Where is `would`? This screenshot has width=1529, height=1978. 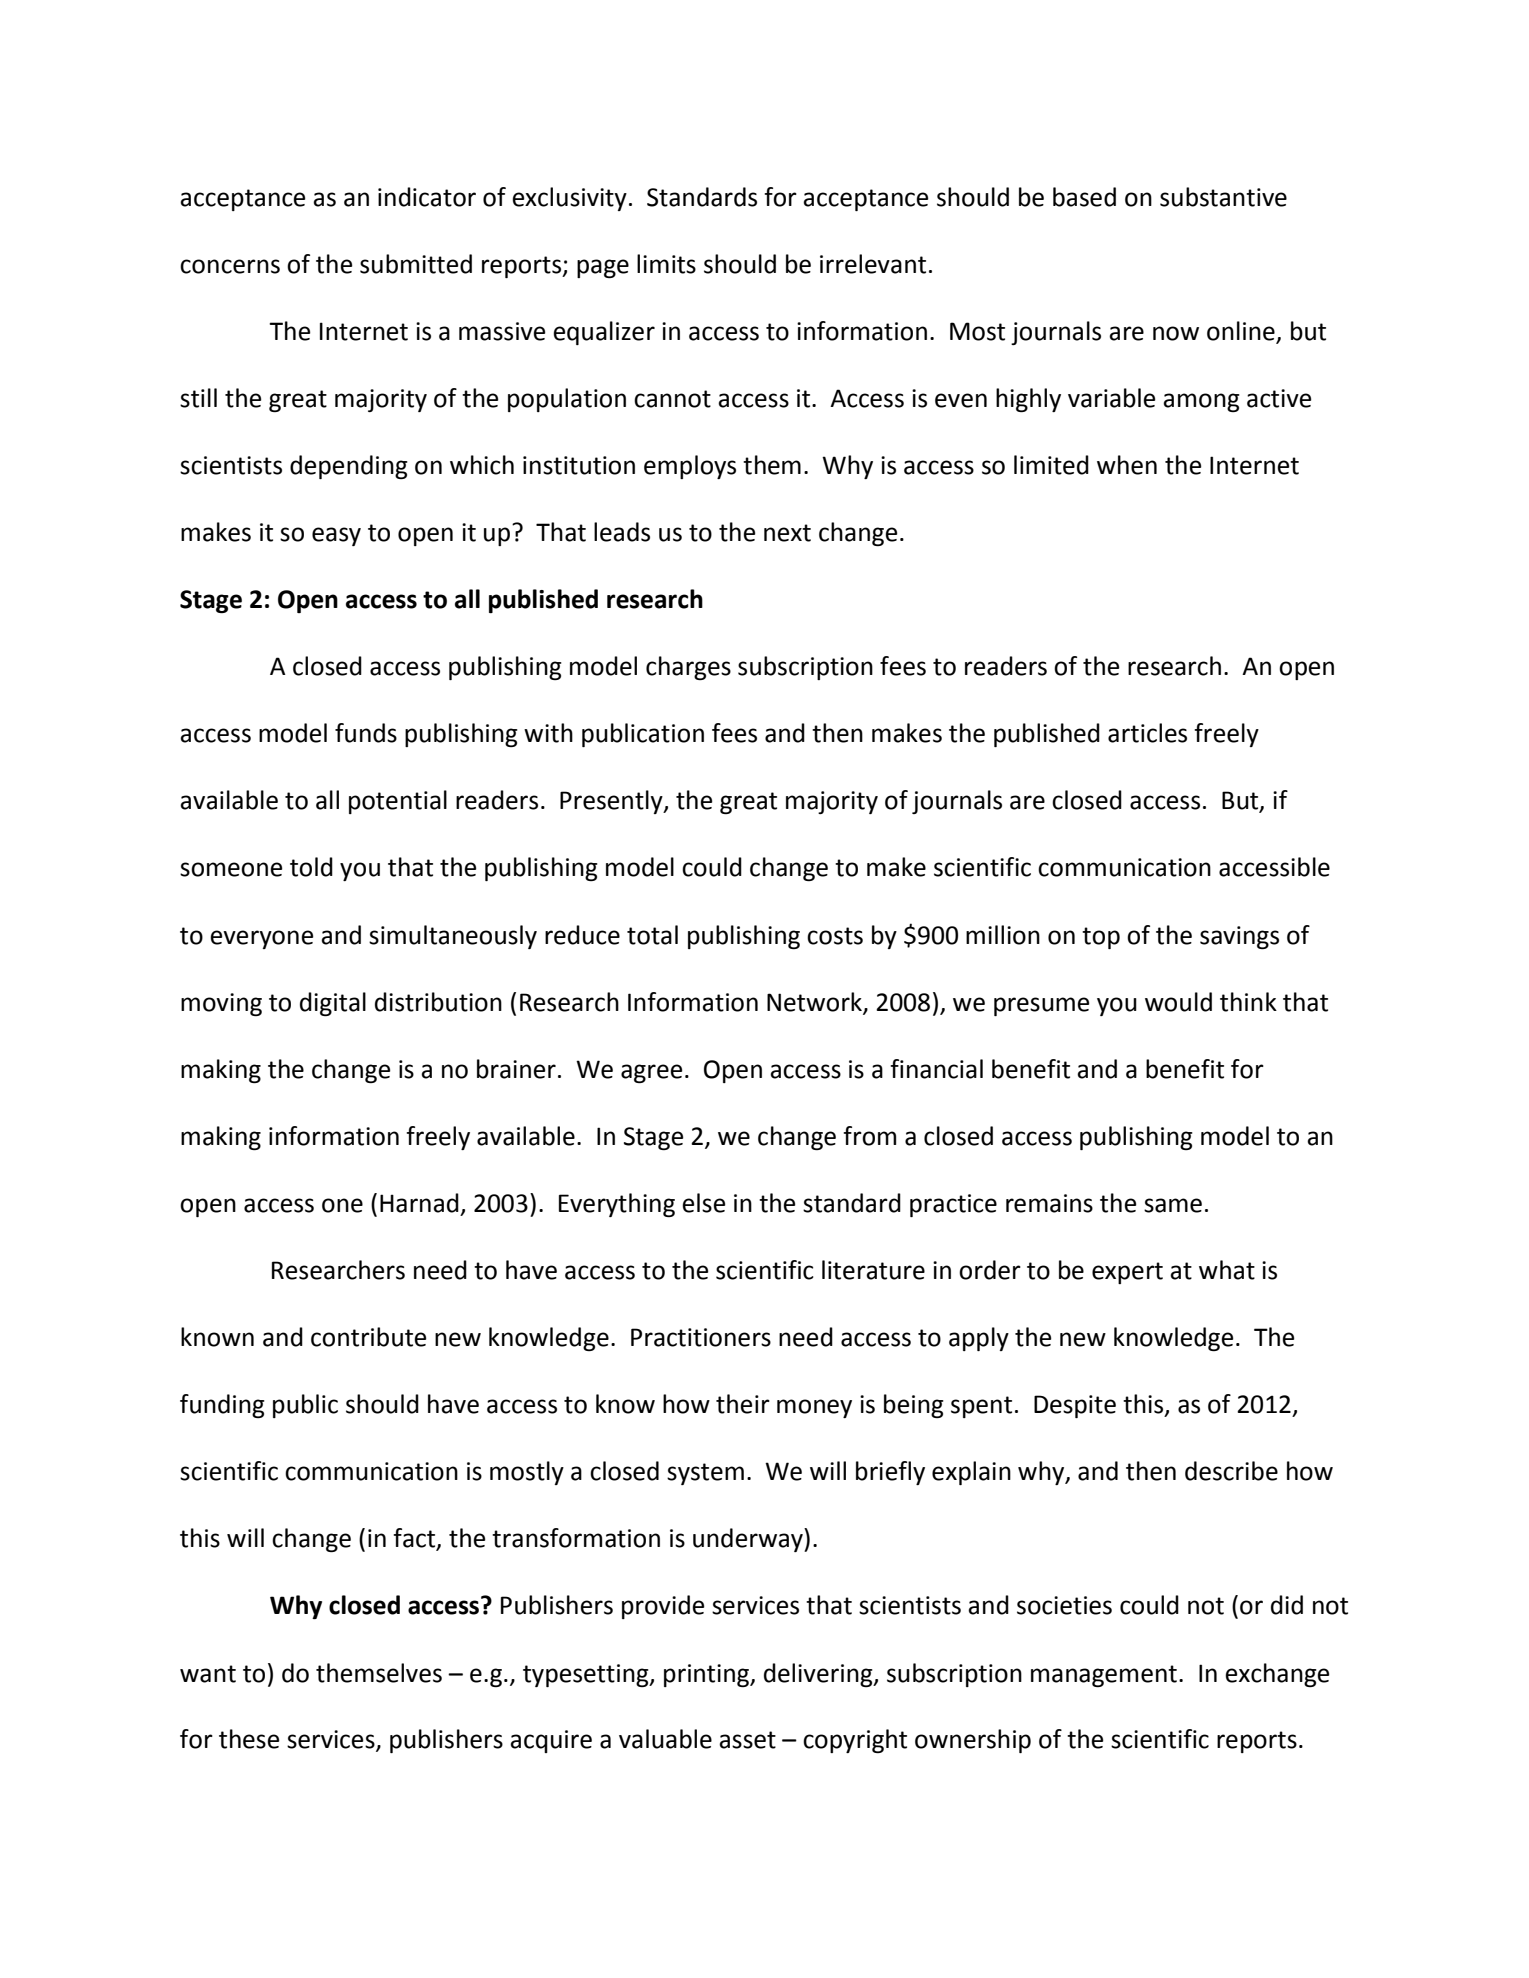 would is located at coordinates (1178, 1002).
